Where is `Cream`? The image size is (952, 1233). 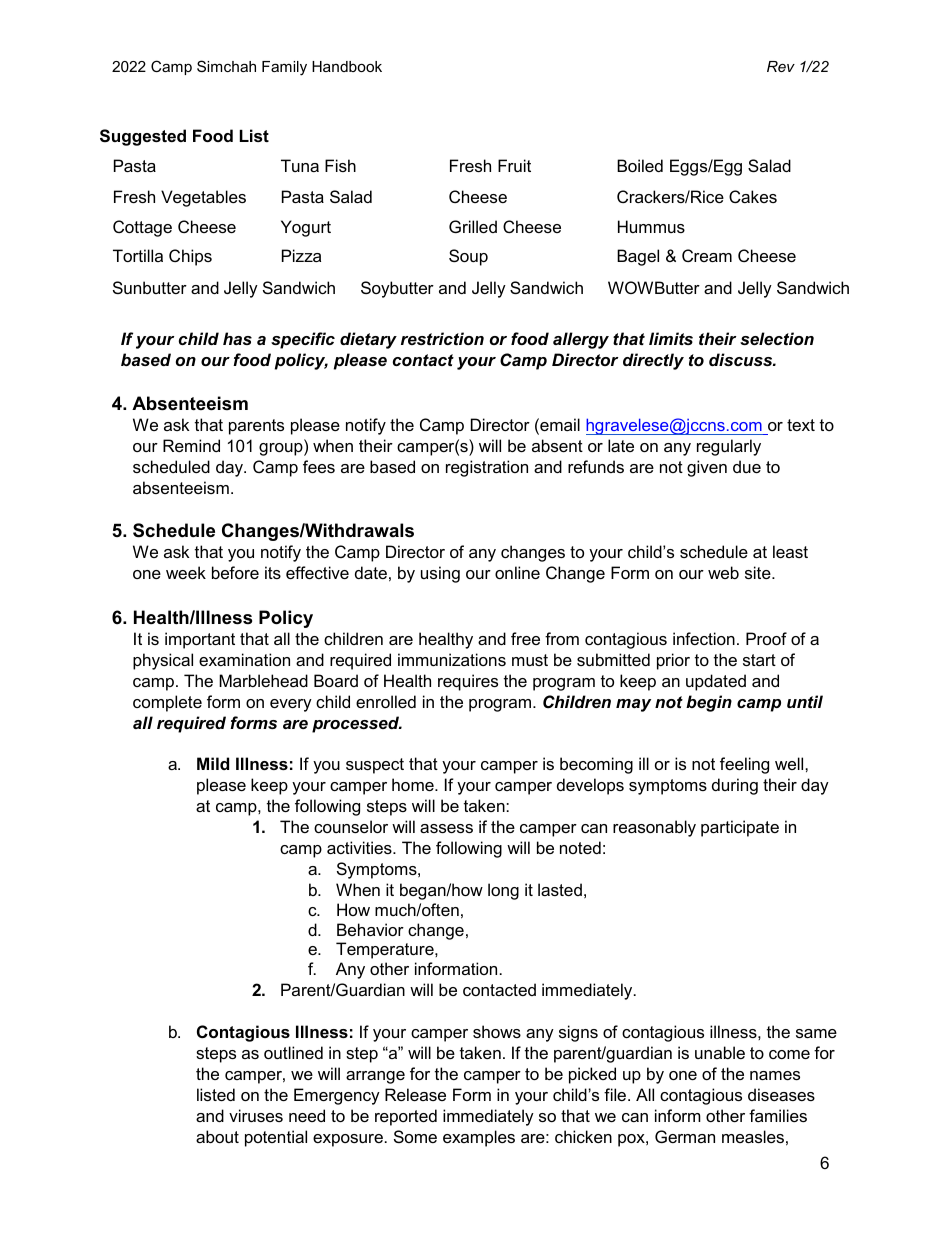 Cream is located at coordinates (707, 255).
